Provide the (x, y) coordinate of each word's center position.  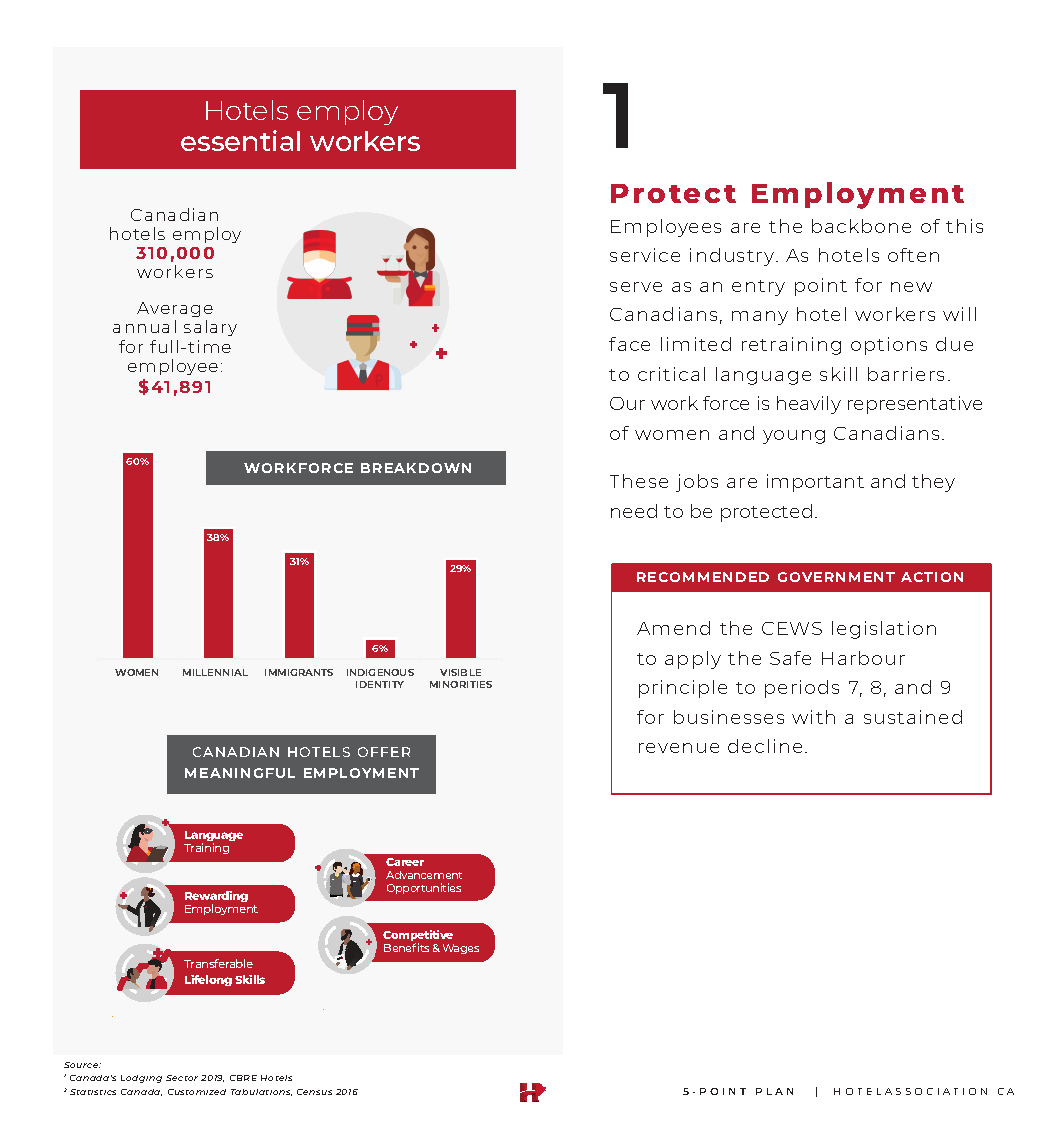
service (645, 255)
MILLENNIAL (215, 672)
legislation (884, 630)
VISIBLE (460, 672)
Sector (182, 1078)
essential (240, 140)
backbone (861, 226)
